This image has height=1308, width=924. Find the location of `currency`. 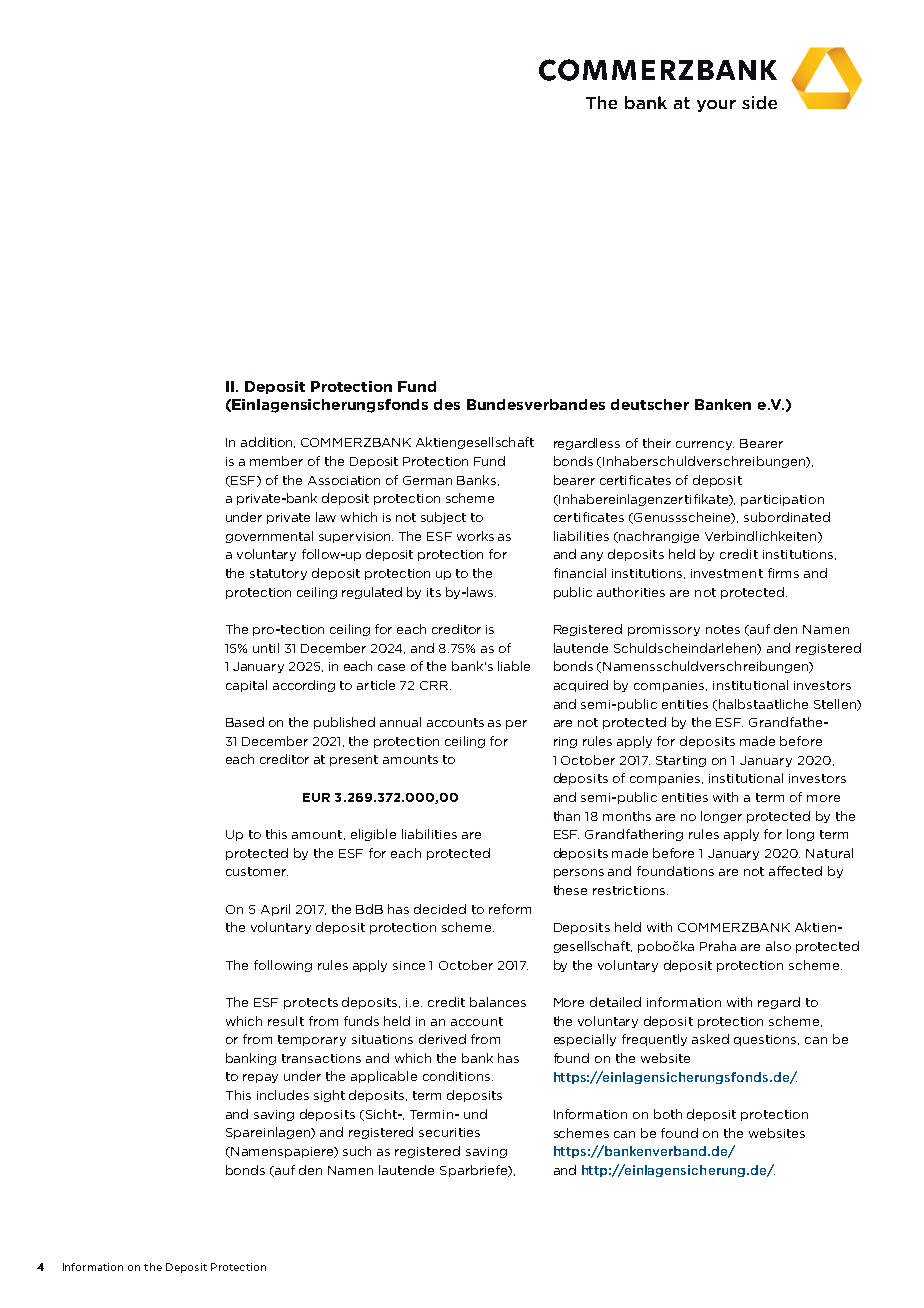

currency is located at coordinates (705, 445).
